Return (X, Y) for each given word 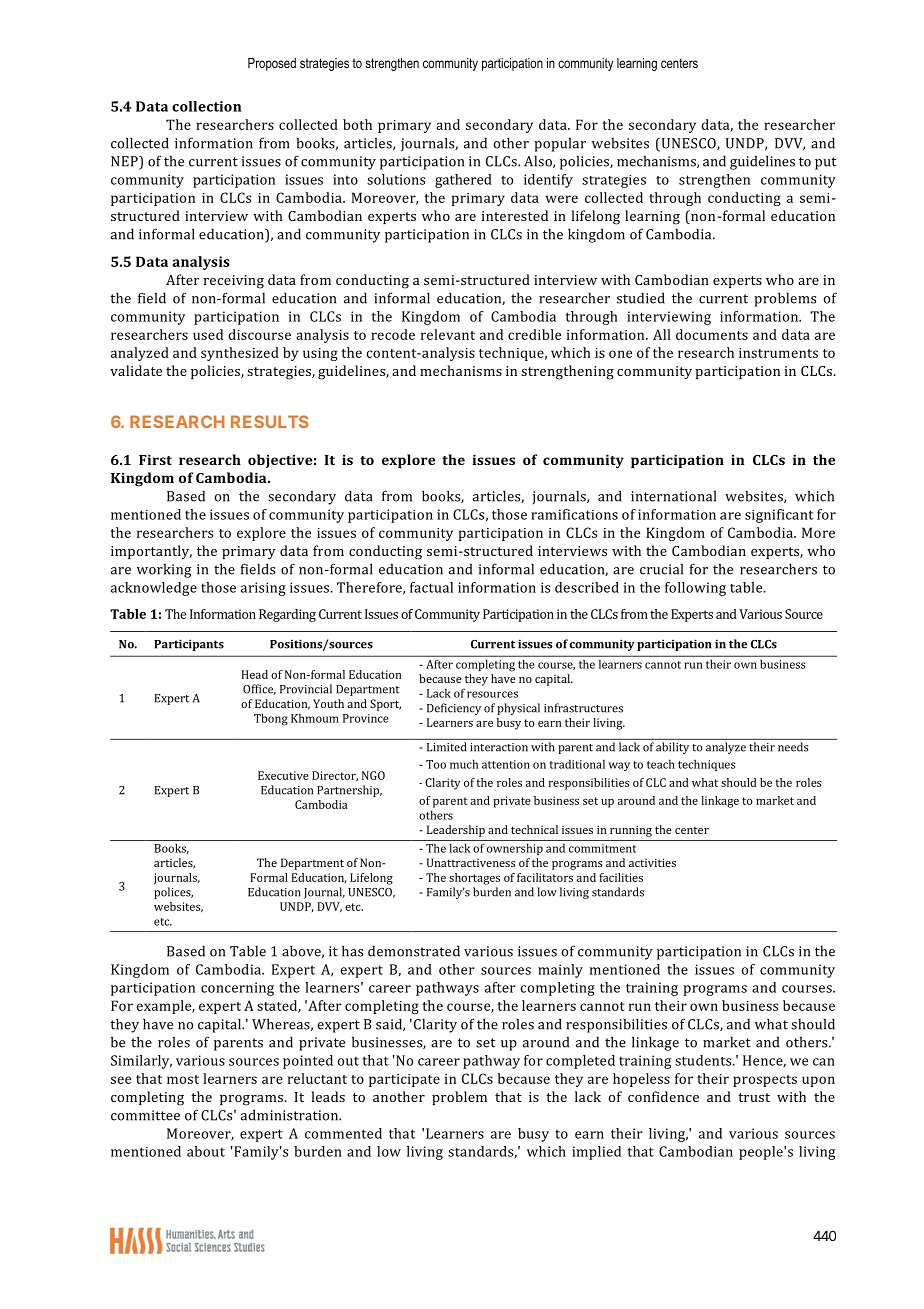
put (825, 163)
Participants (189, 645)
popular (560, 144)
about (206, 1151)
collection (206, 106)
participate (404, 1080)
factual (431, 587)
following (695, 589)
